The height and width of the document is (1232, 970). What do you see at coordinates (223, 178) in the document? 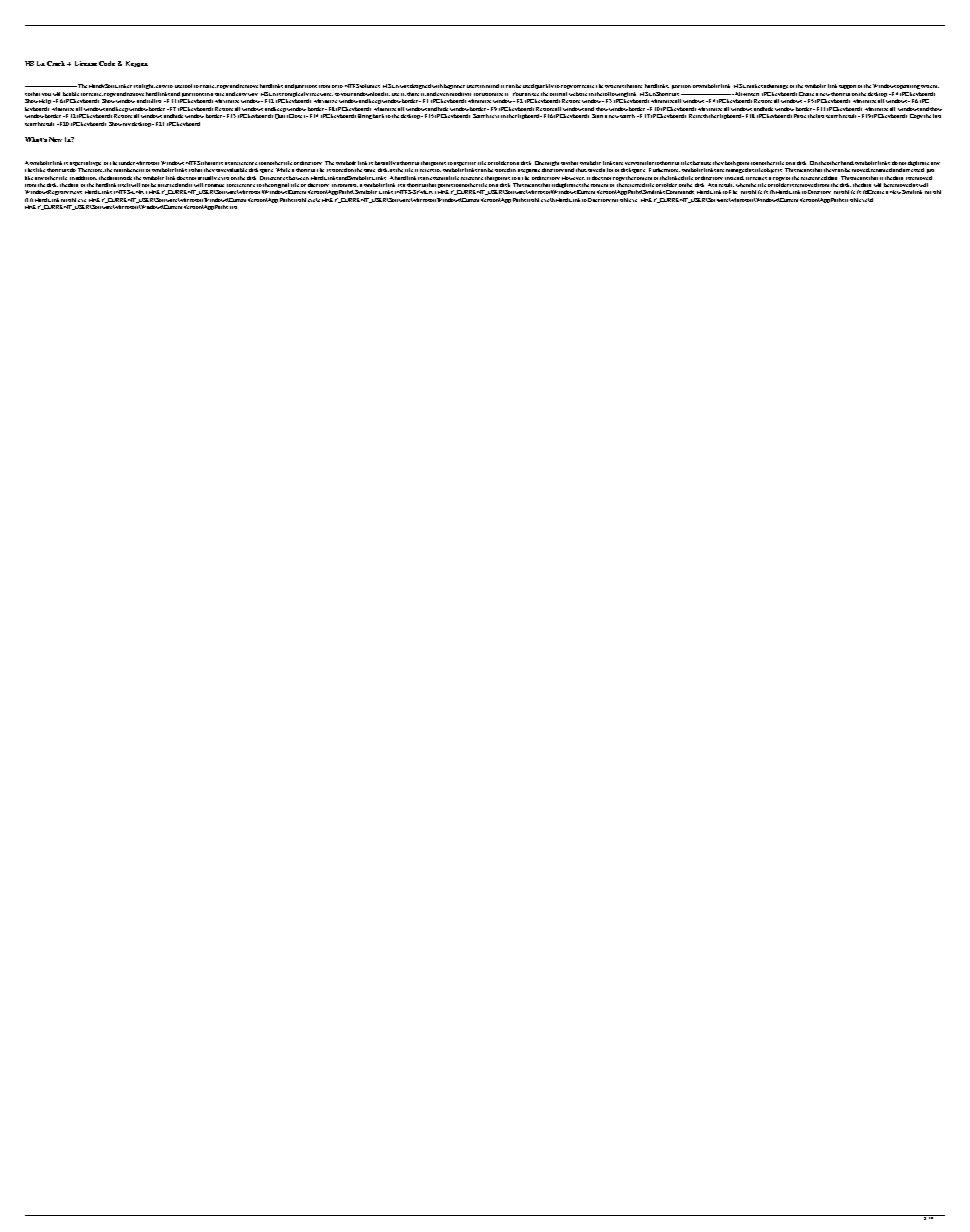
I see `exist` at bounding box center [223, 178].
